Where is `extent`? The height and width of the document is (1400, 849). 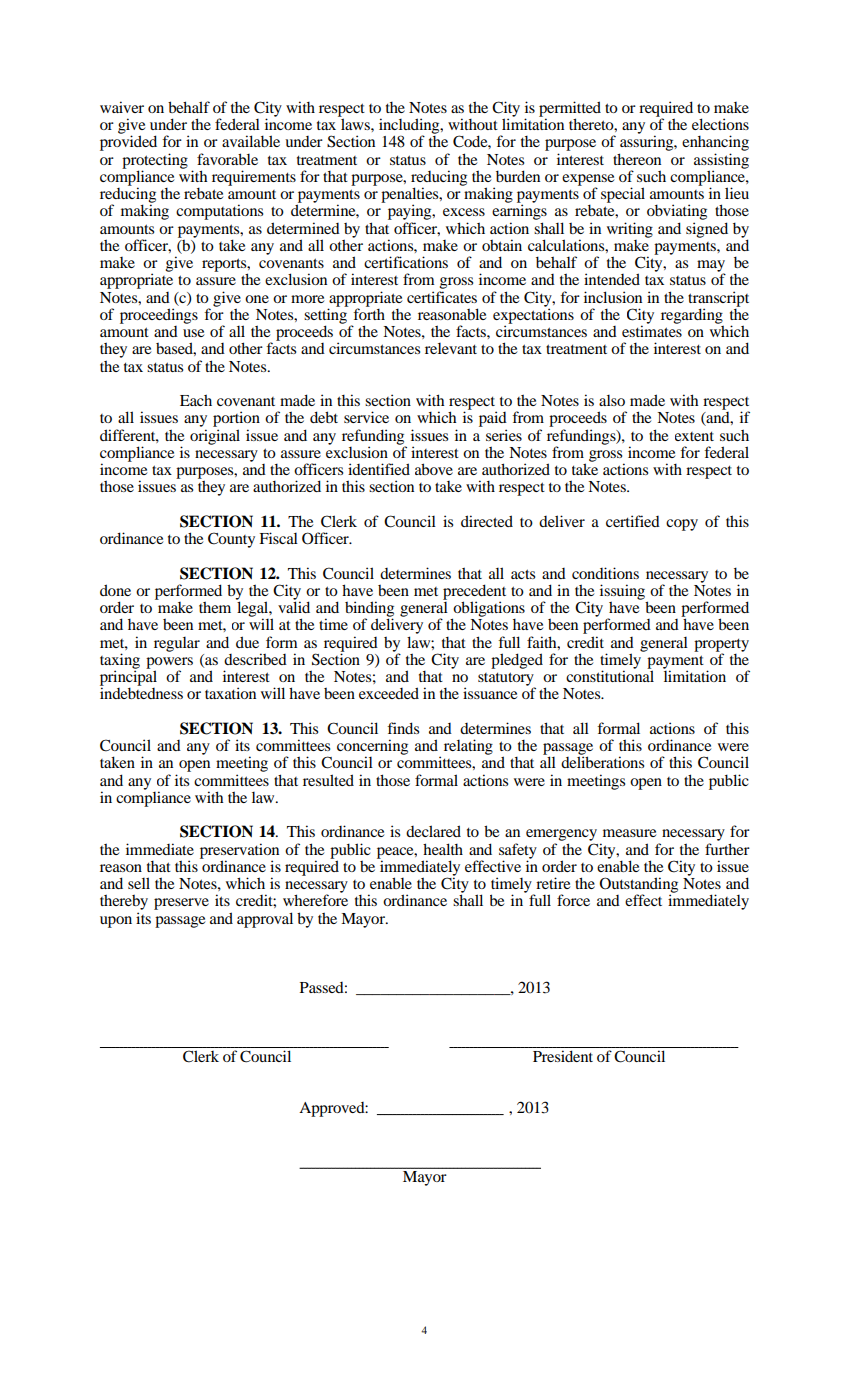 extent is located at coordinates (694, 436).
